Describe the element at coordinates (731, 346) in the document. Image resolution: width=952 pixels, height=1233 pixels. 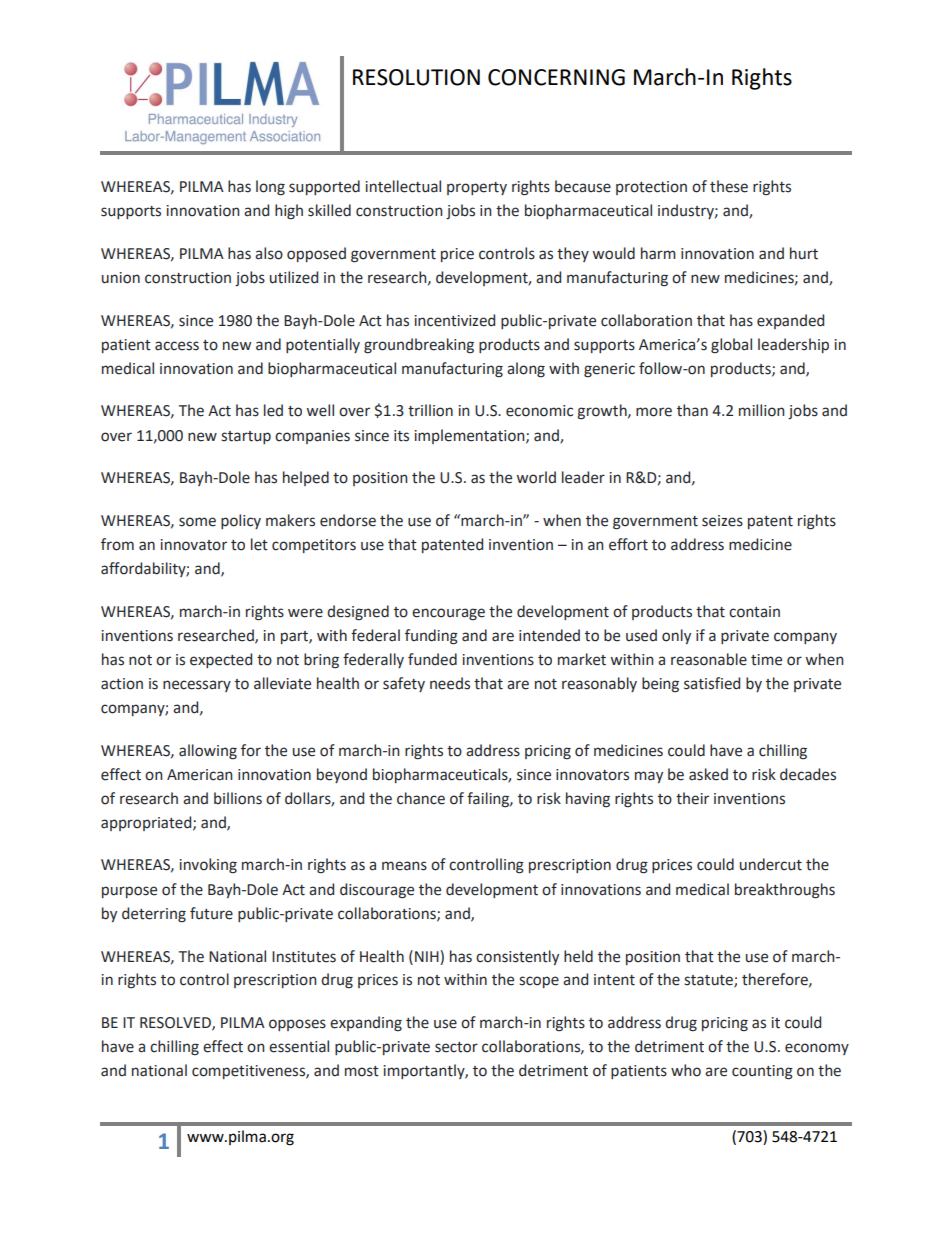
I see `global` at that location.
